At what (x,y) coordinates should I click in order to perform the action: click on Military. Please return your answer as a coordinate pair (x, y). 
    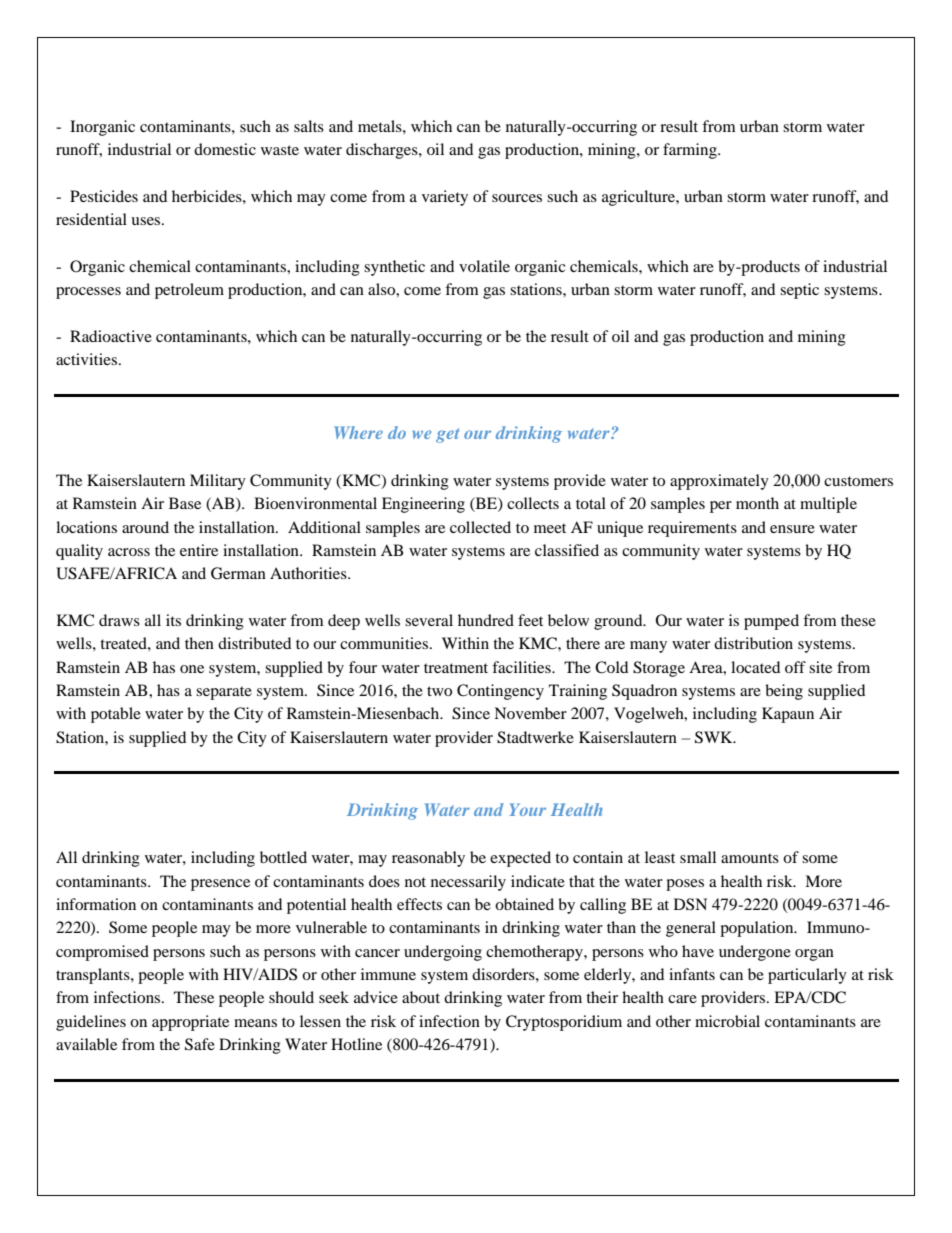
    Looking at the image, I should click on (218, 482).
